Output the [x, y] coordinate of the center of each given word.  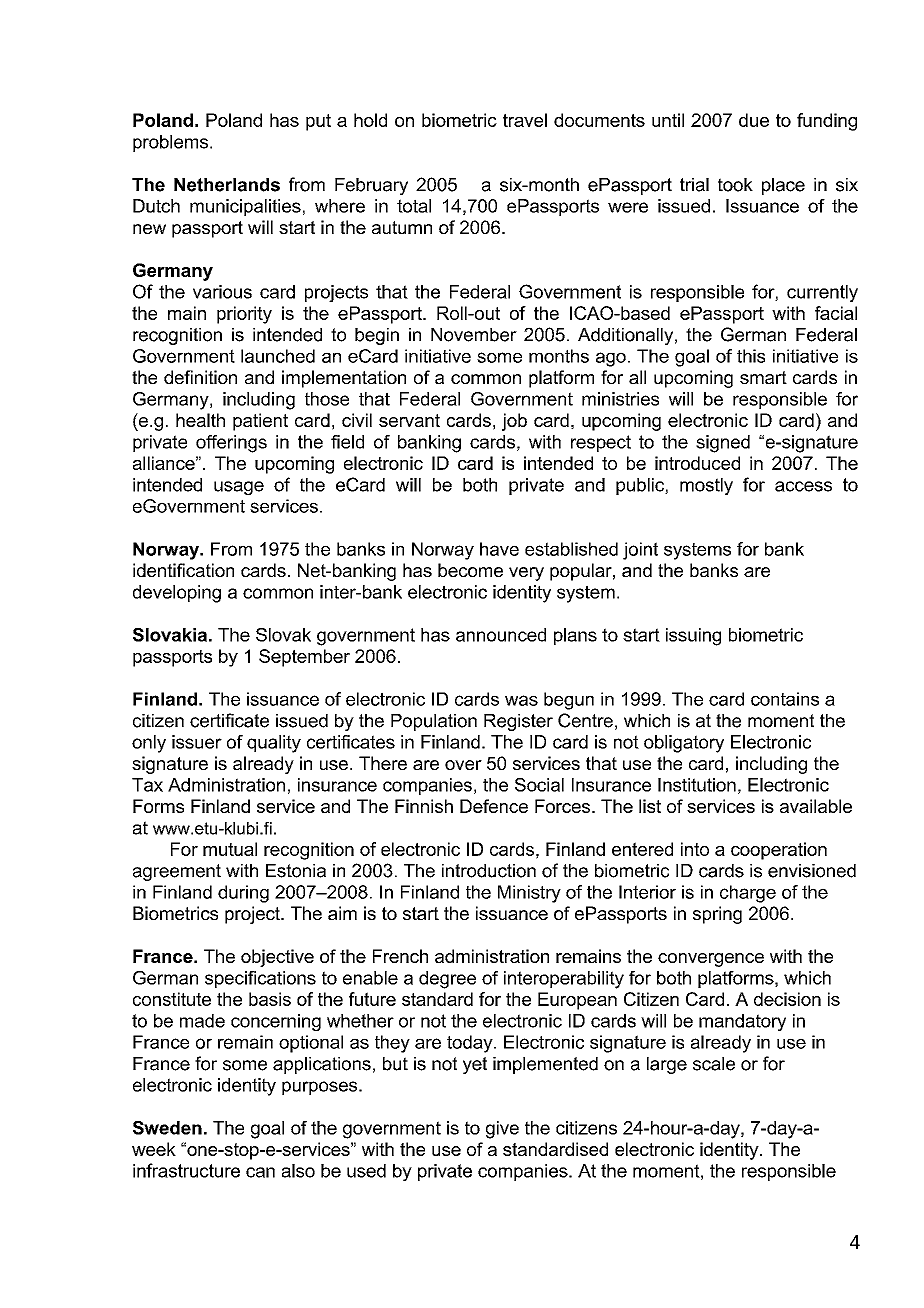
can [260, 1172]
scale [714, 1064]
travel [525, 120]
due [754, 120]
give [502, 1130]
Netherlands [227, 185]
